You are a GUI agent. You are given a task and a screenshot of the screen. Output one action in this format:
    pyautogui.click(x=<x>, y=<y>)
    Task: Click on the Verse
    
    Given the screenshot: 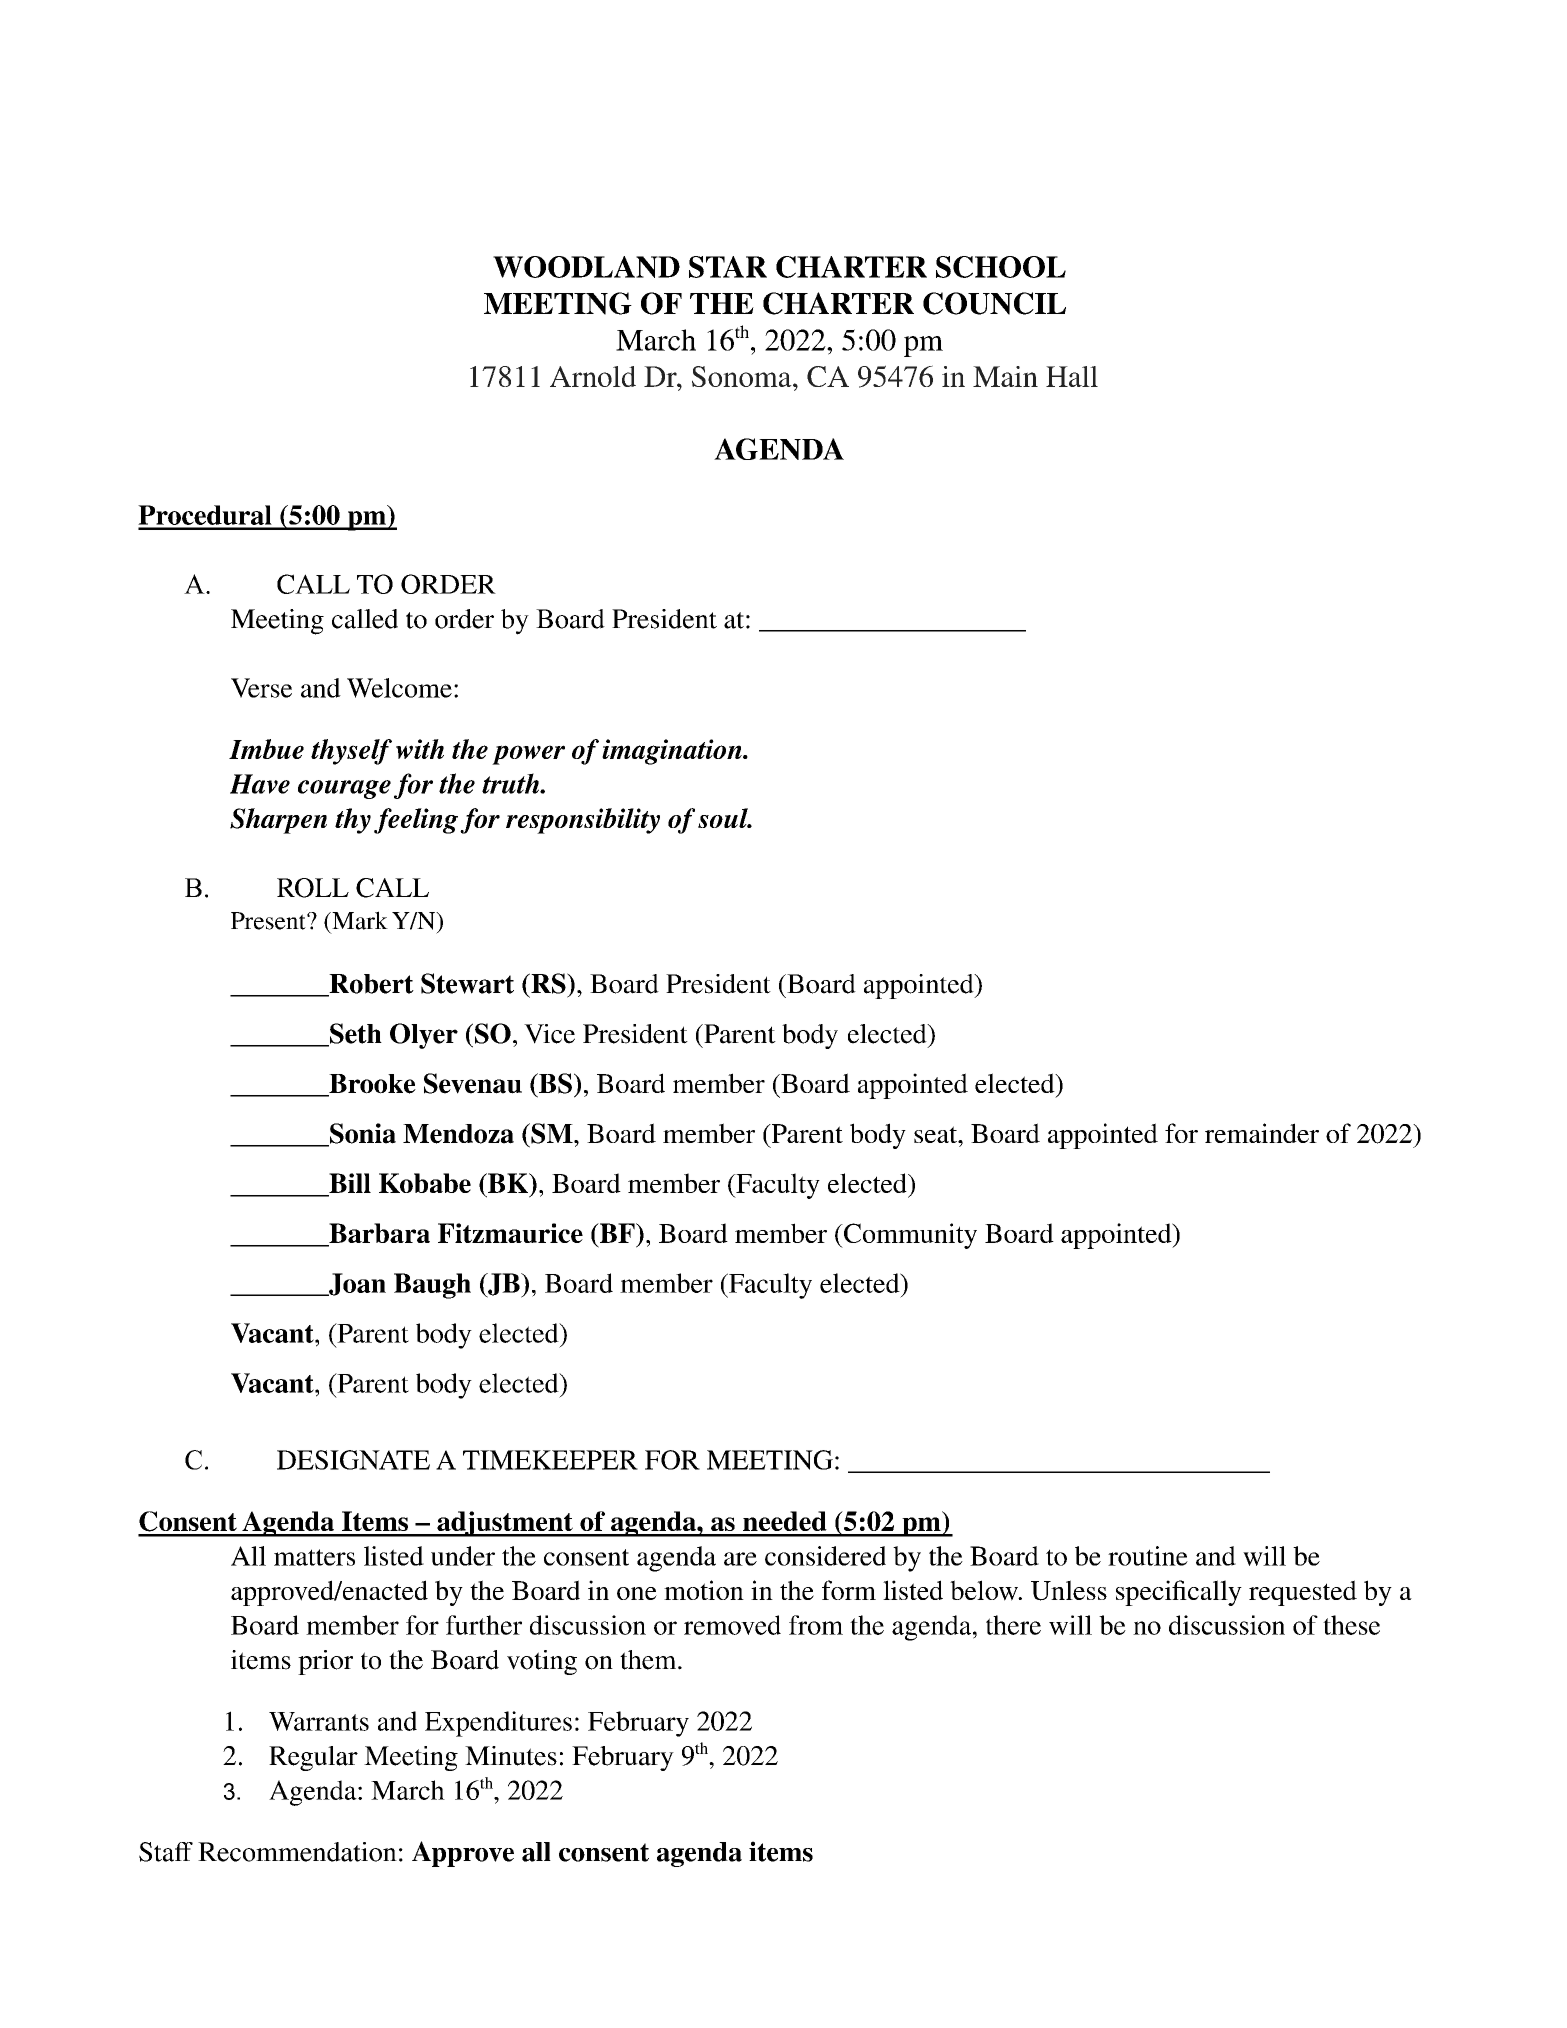 What is the action you would take?
    pyautogui.click(x=261, y=688)
